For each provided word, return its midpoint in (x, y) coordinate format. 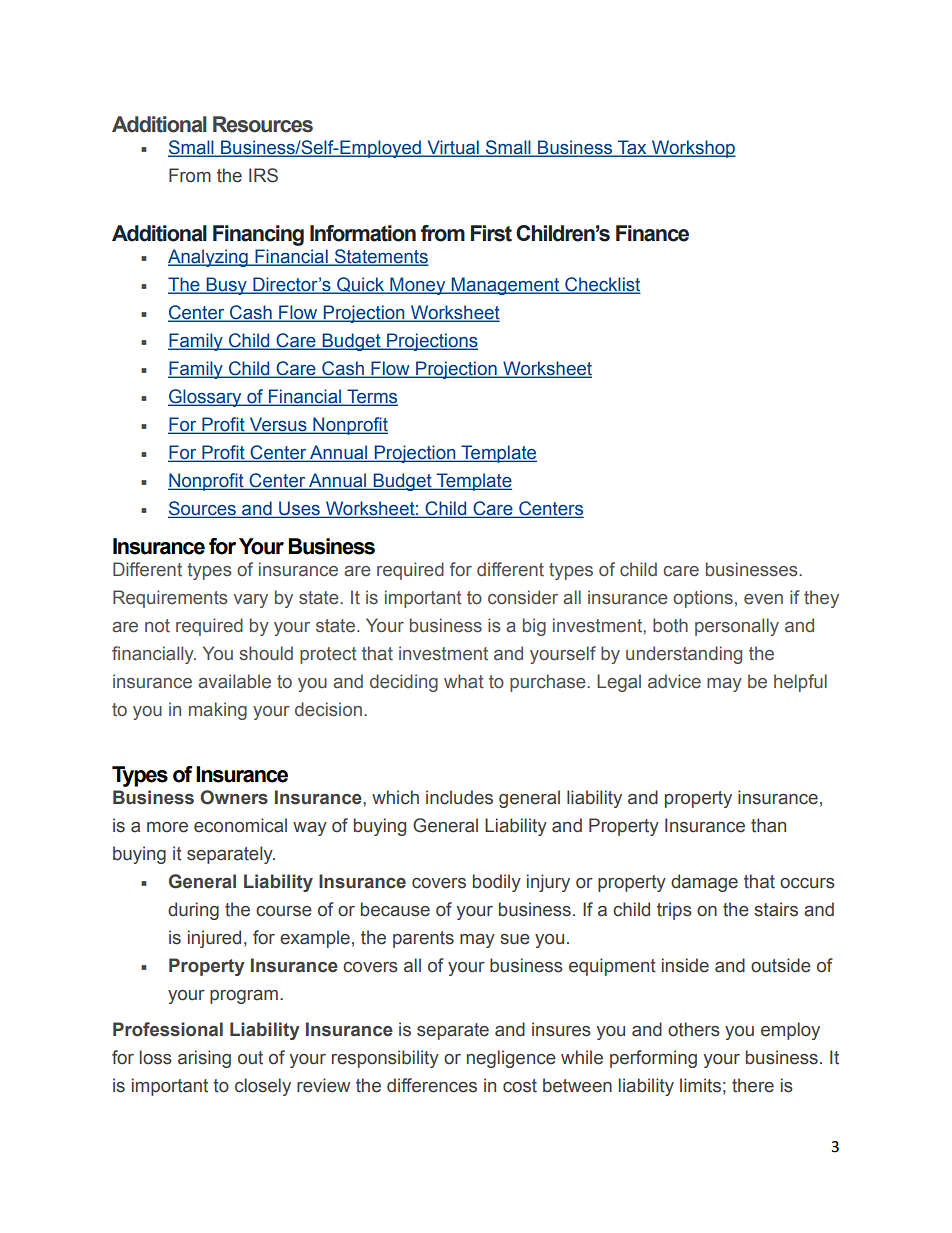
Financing (258, 235)
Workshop (693, 149)
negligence (511, 1059)
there (753, 1085)
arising (204, 1059)
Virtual (453, 148)
